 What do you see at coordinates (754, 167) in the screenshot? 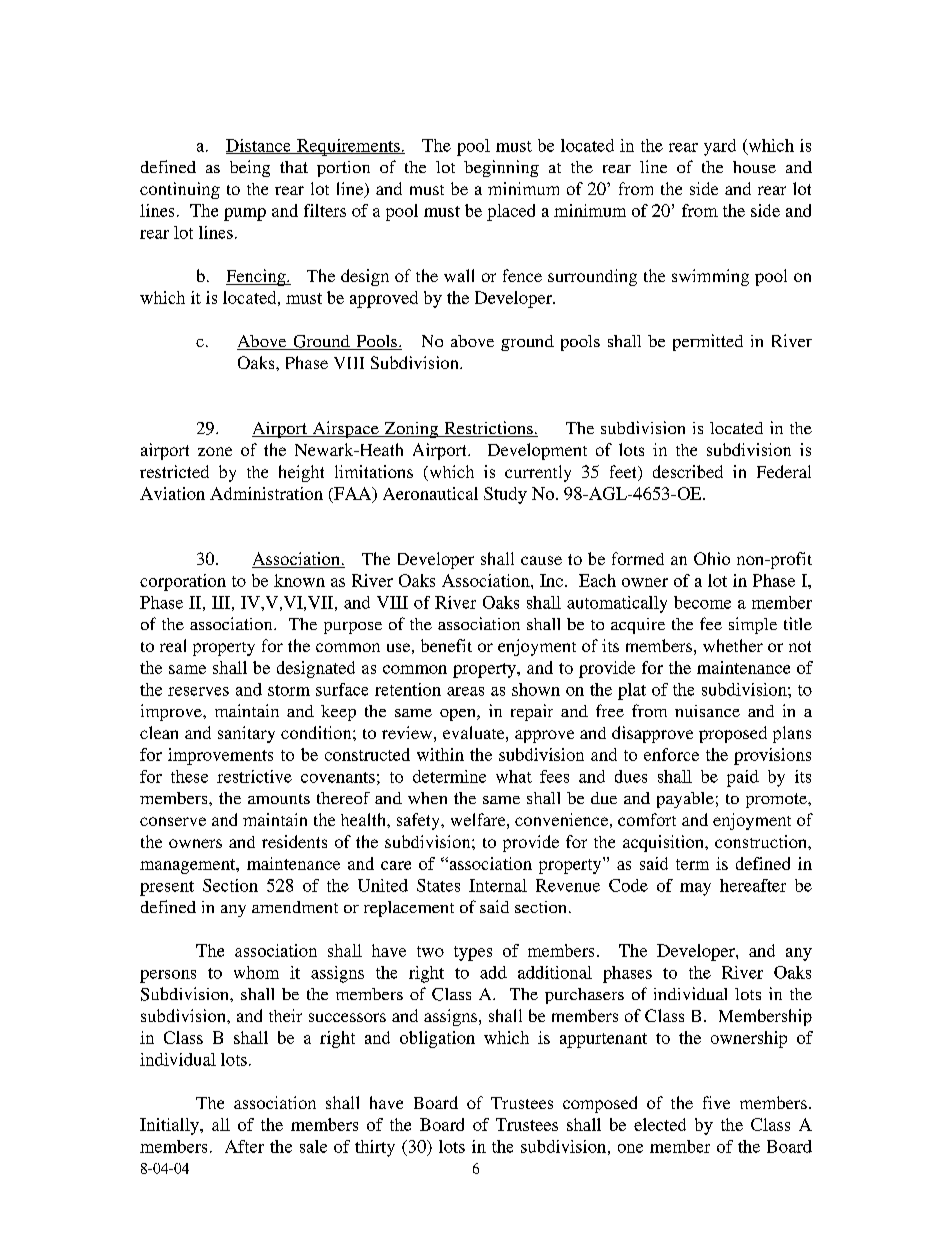
I see `house` at bounding box center [754, 167].
